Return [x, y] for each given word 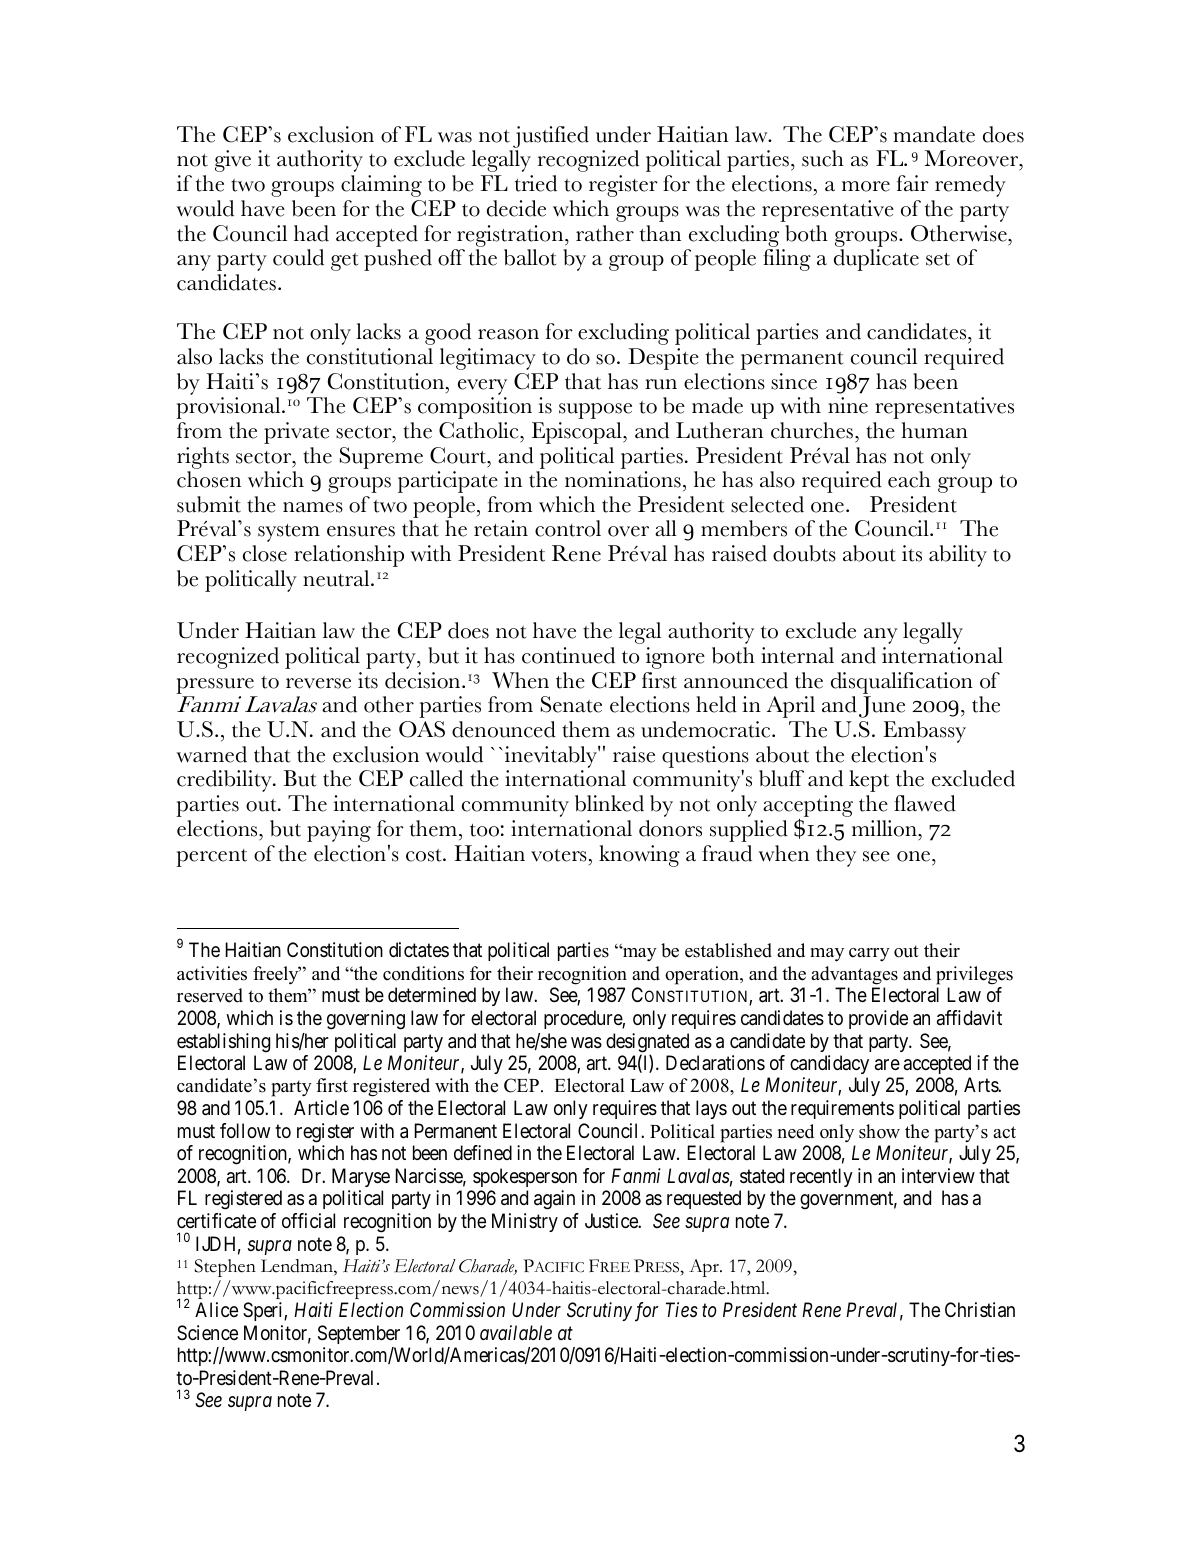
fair [913, 183]
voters [559, 855]
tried [536, 183]
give [233, 161]
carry [869, 955]
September [359, 1334]
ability [958, 556]
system [289, 533]
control [568, 528]
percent [211, 858]
